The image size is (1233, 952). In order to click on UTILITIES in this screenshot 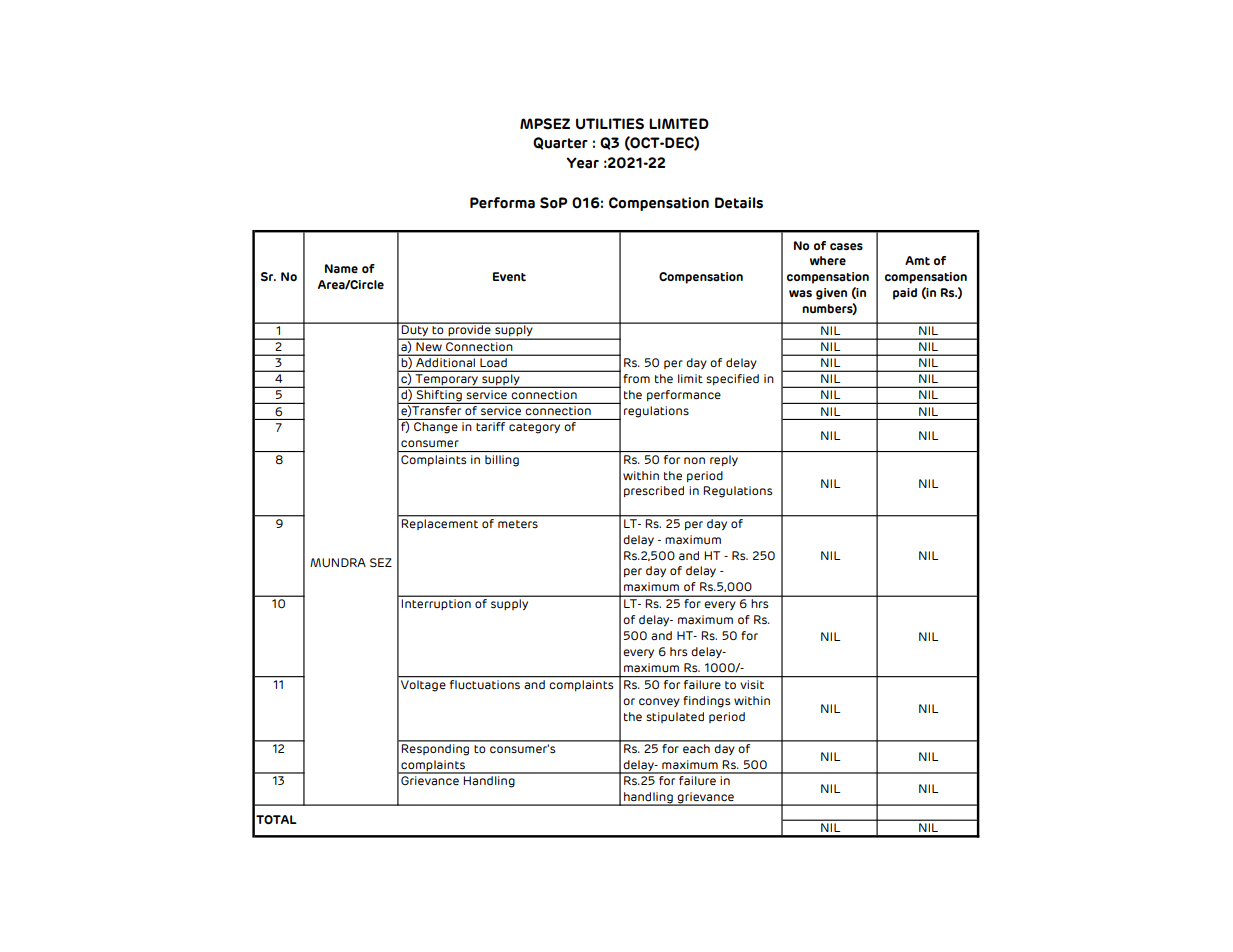, I will do `click(610, 124)`.
